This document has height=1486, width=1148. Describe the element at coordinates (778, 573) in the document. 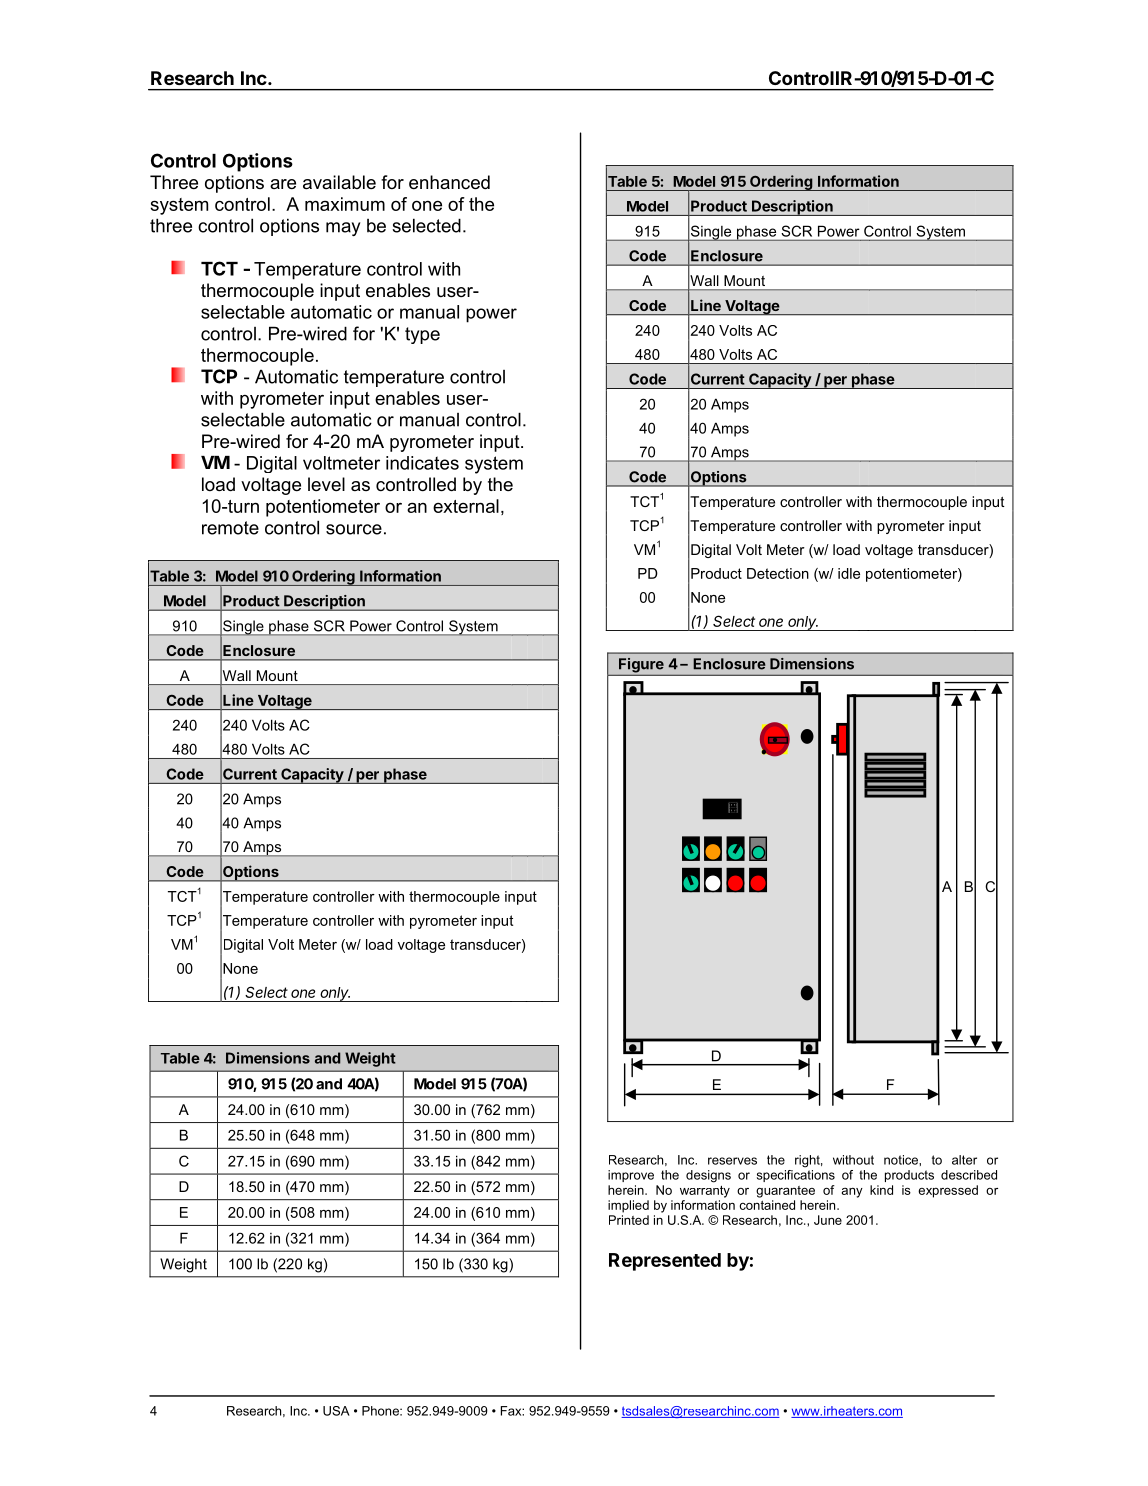

I see `Detection` at that location.
